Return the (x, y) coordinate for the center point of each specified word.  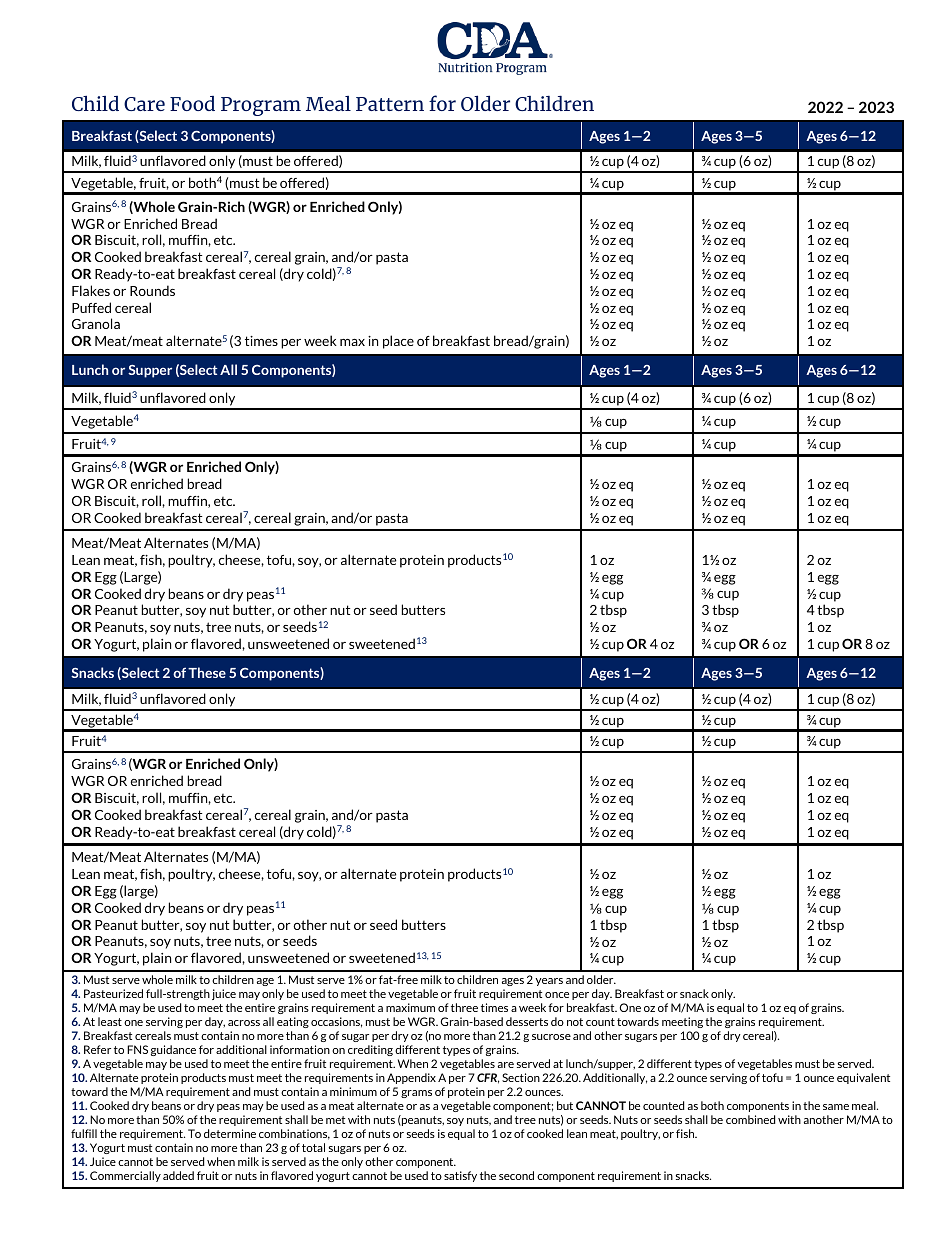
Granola (96, 323)
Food (192, 103)
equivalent (863, 1078)
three (464, 1007)
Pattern (390, 104)
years (549, 982)
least (110, 1021)
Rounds (152, 290)
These (207, 672)
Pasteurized (113, 993)
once (557, 995)
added (178, 1175)
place (398, 342)
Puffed (91, 307)
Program (261, 106)
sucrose (551, 1037)
